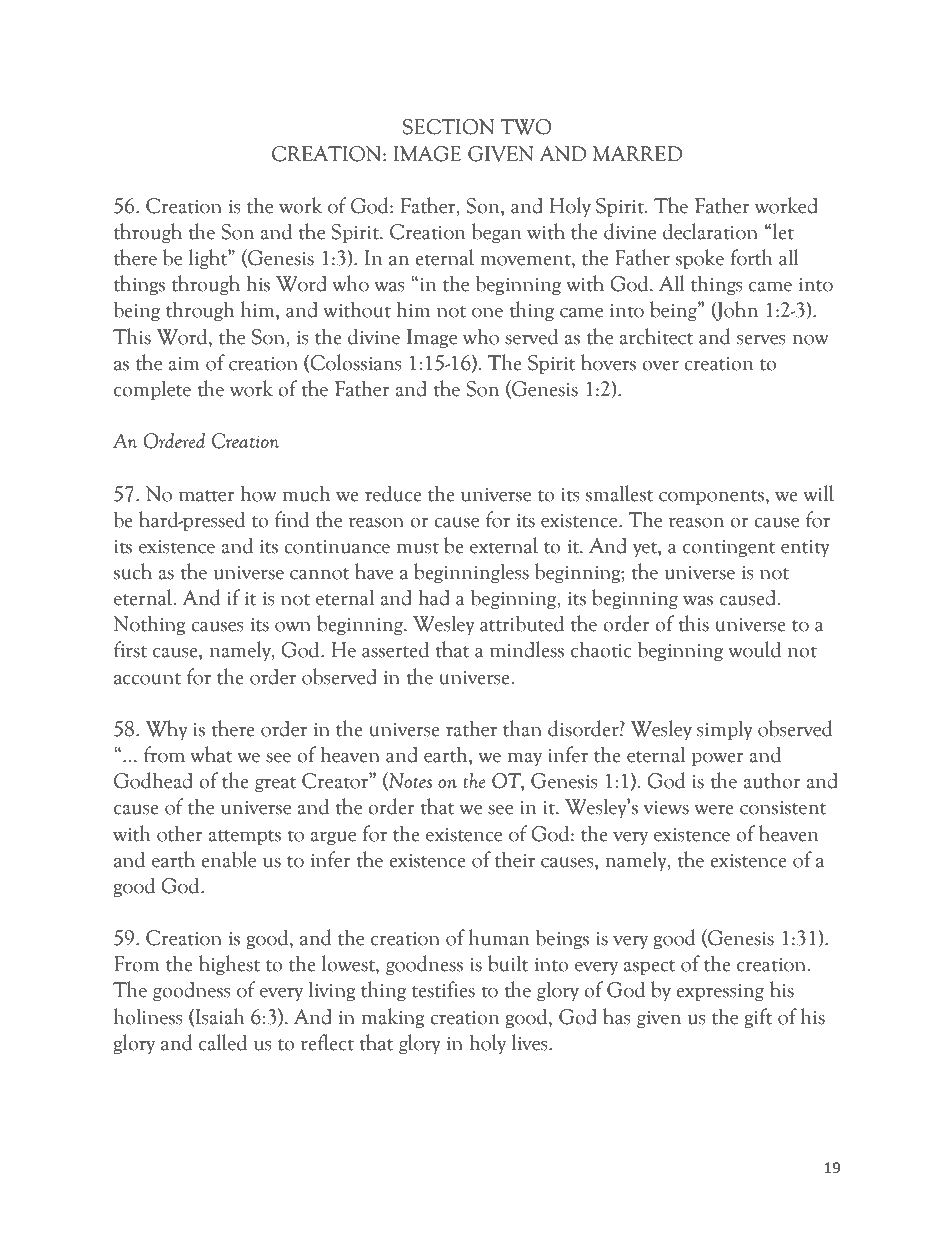  What do you see at coordinates (434, 597) in the screenshot?
I see `had` at bounding box center [434, 597].
